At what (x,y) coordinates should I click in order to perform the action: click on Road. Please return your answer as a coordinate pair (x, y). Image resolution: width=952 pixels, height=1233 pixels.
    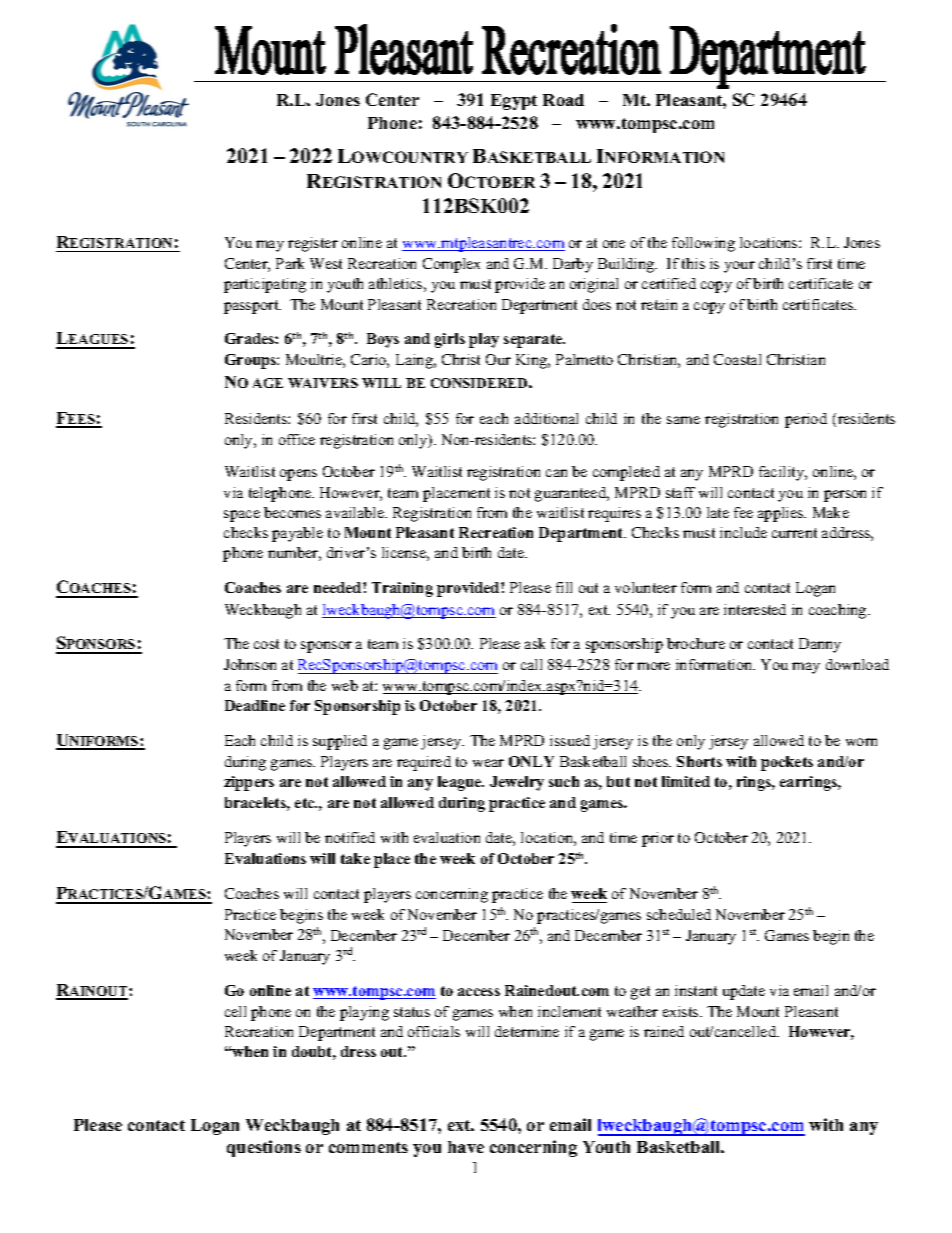
    Looking at the image, I should click on (563, 100).
